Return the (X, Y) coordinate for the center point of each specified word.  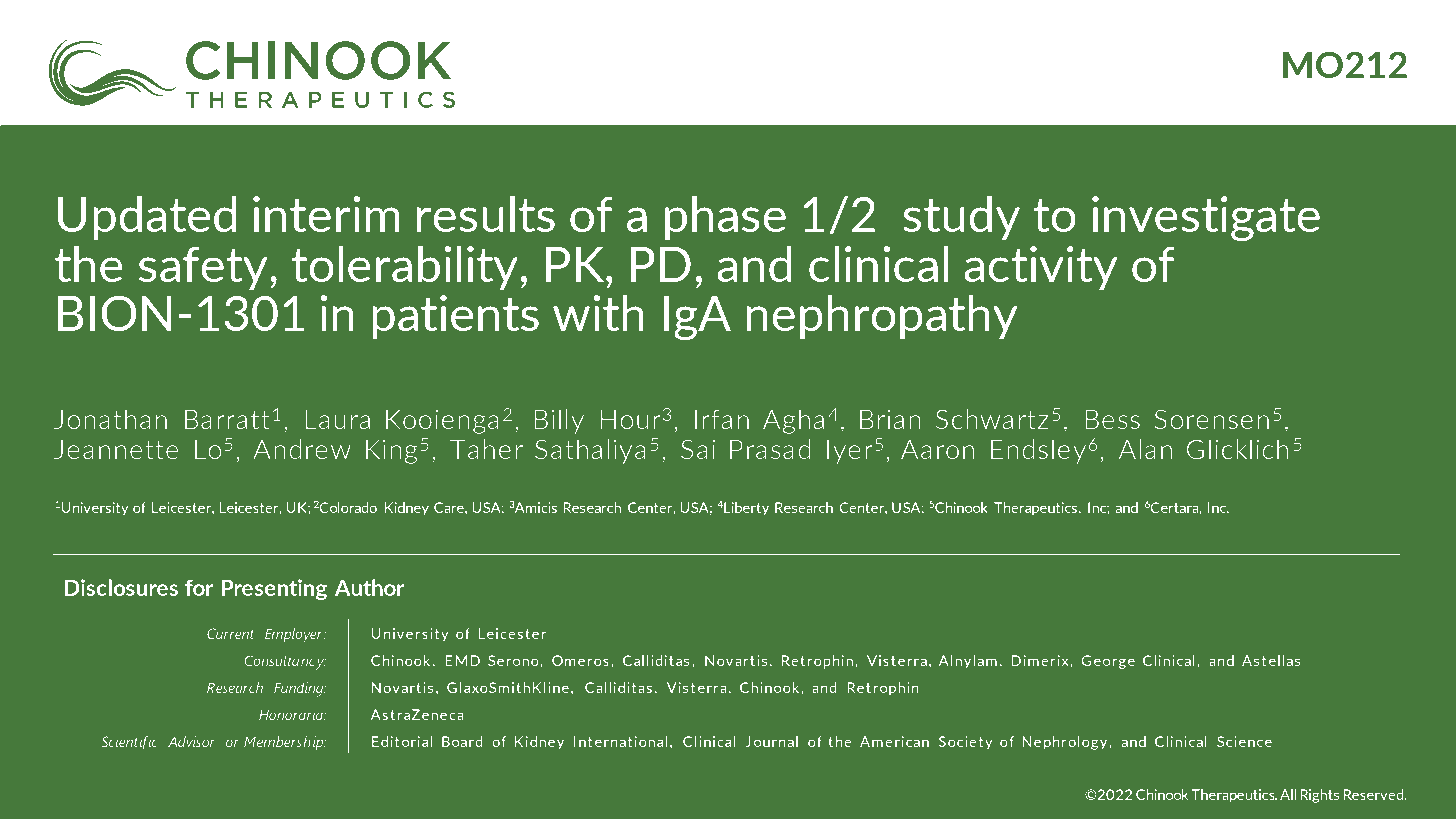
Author (369, 587)
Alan (1145, 449)
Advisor (191, 741)
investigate (1206, 218)
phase (725, 218)
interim (326, 214)
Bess (1113, 419)
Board (462, 741)
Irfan (722, 419)
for (199, 587)
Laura (338, 419)
